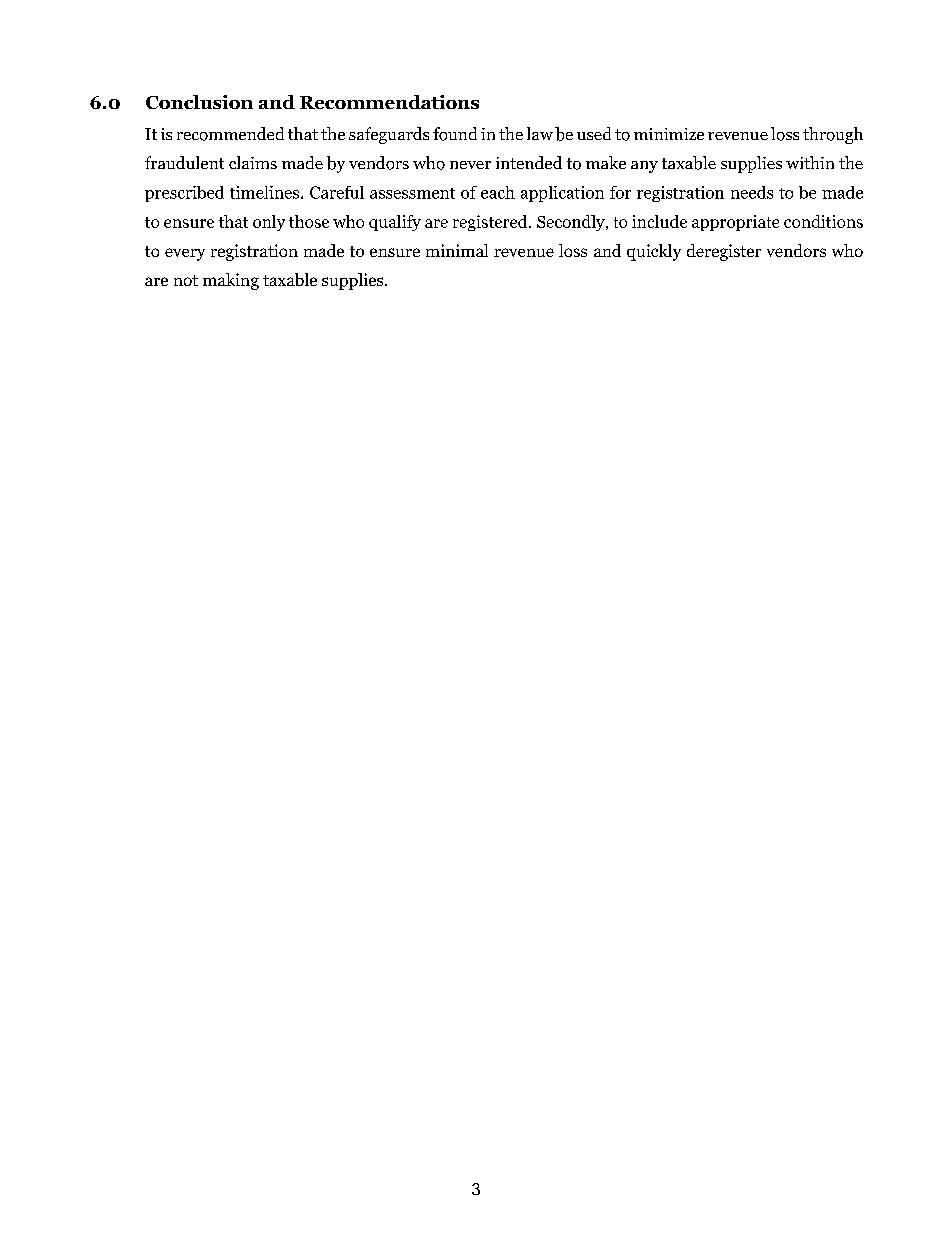 This screenshot has height=1233, width=952. Describe the element at coordinates (253, 162) in the screenshot. I see `claims` at that location.
